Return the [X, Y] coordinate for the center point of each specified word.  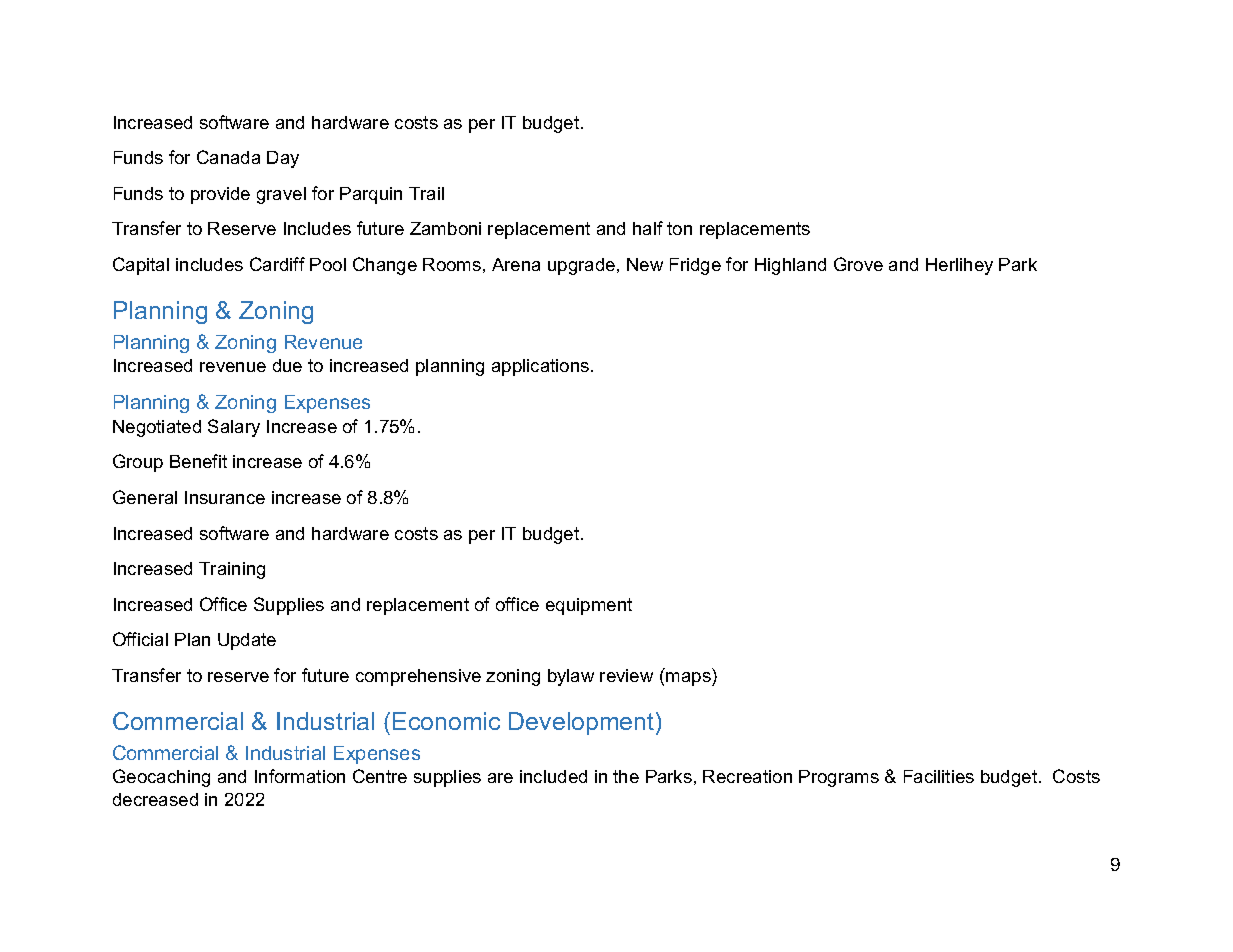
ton [679, 228]
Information [300, 776]
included [553, 776]
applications [542, 367]
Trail [426, 193]
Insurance [225, 497]
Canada [228, 157]
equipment [589, 606]
